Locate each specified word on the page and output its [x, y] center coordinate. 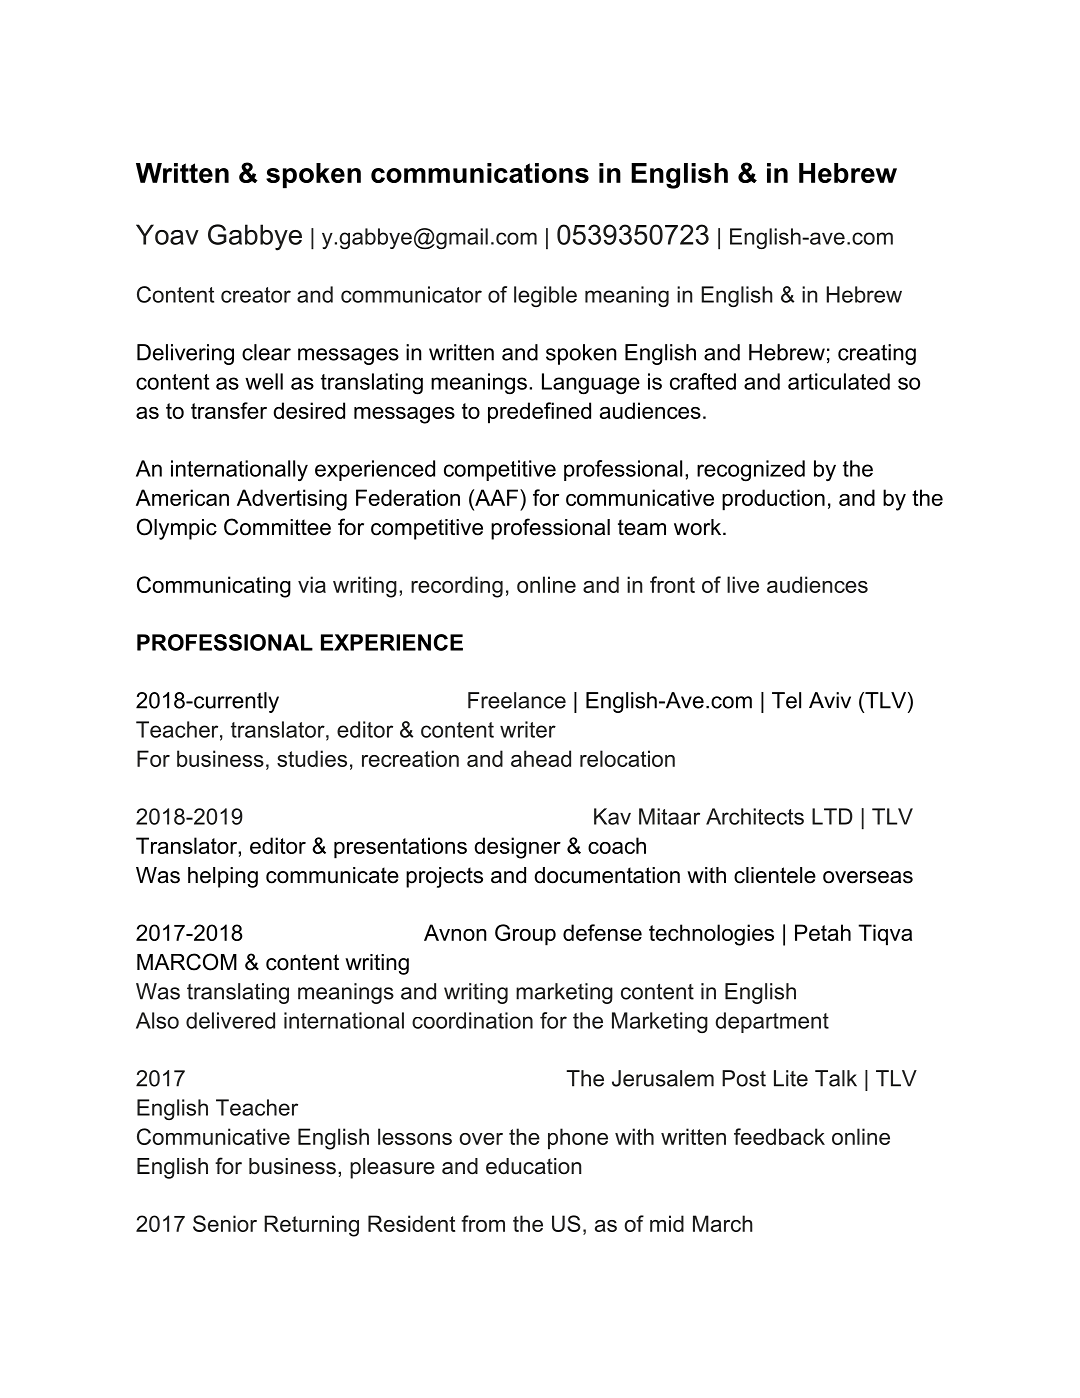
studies [312, 758]
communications [480, 173]
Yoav [167, 234]
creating [877, 354]
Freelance [517, 700]
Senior [225, 1223]
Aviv [830, 700]
